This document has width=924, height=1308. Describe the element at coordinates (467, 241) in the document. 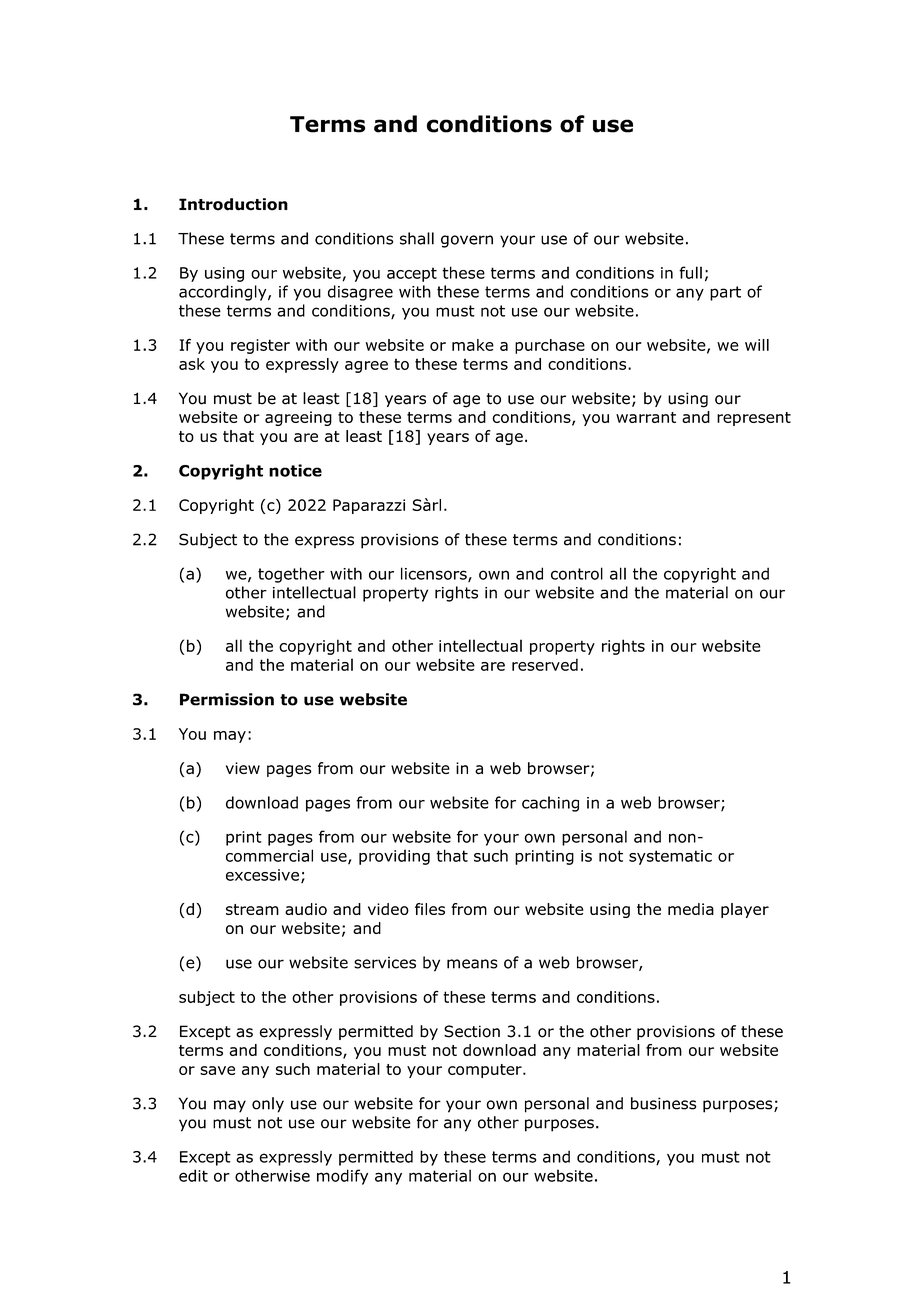

I see `govern` at that location.
